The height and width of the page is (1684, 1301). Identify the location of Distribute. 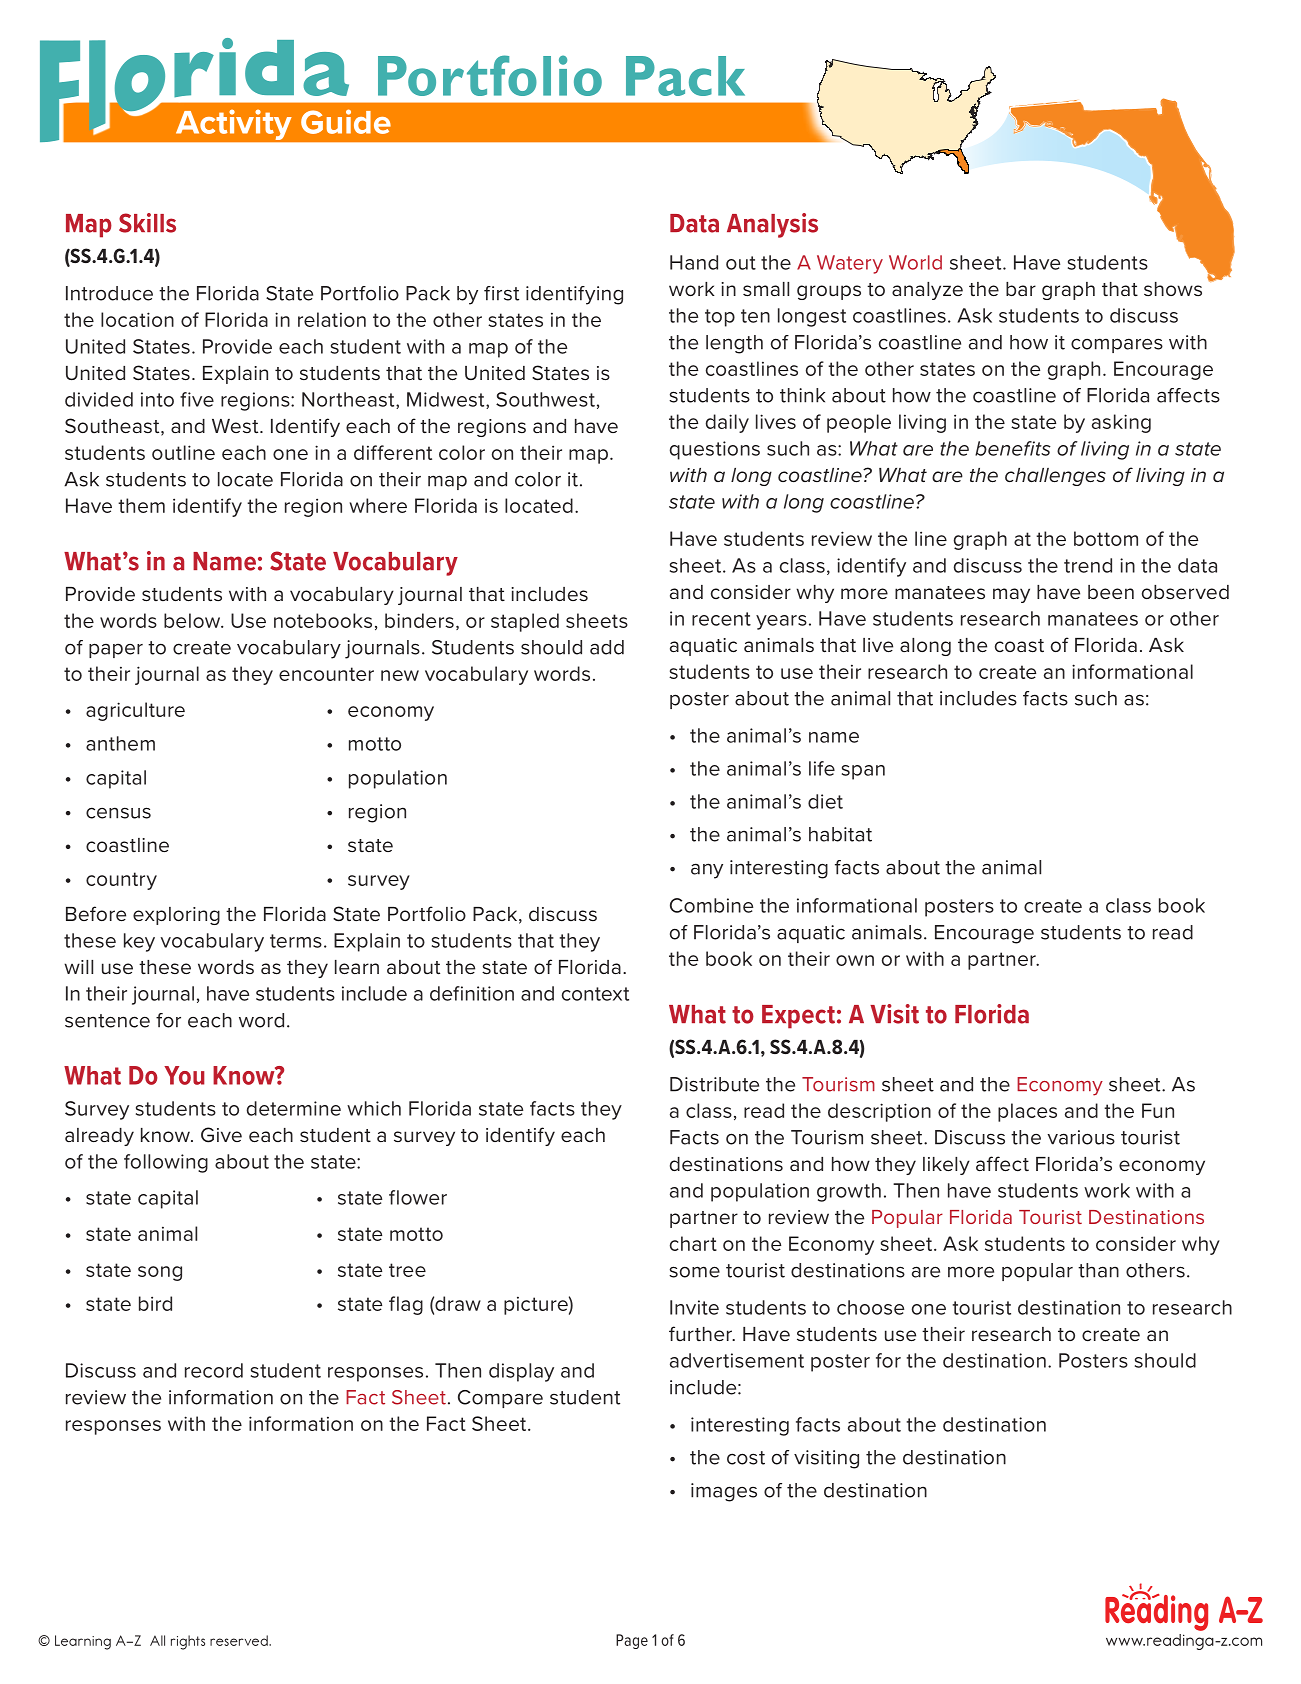
(714, 1084).
